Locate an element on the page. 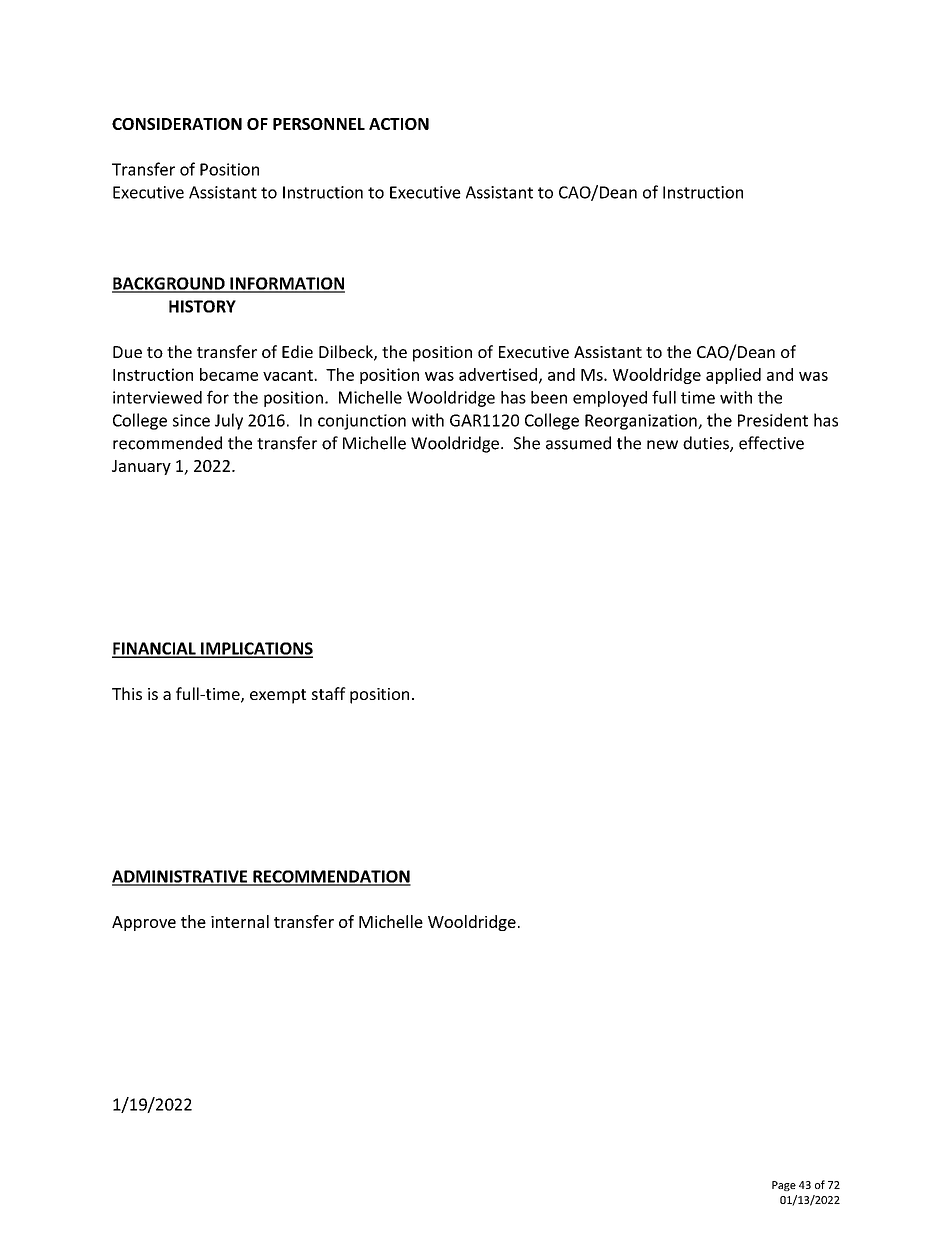  staff is located at coordinates (329, 693).
